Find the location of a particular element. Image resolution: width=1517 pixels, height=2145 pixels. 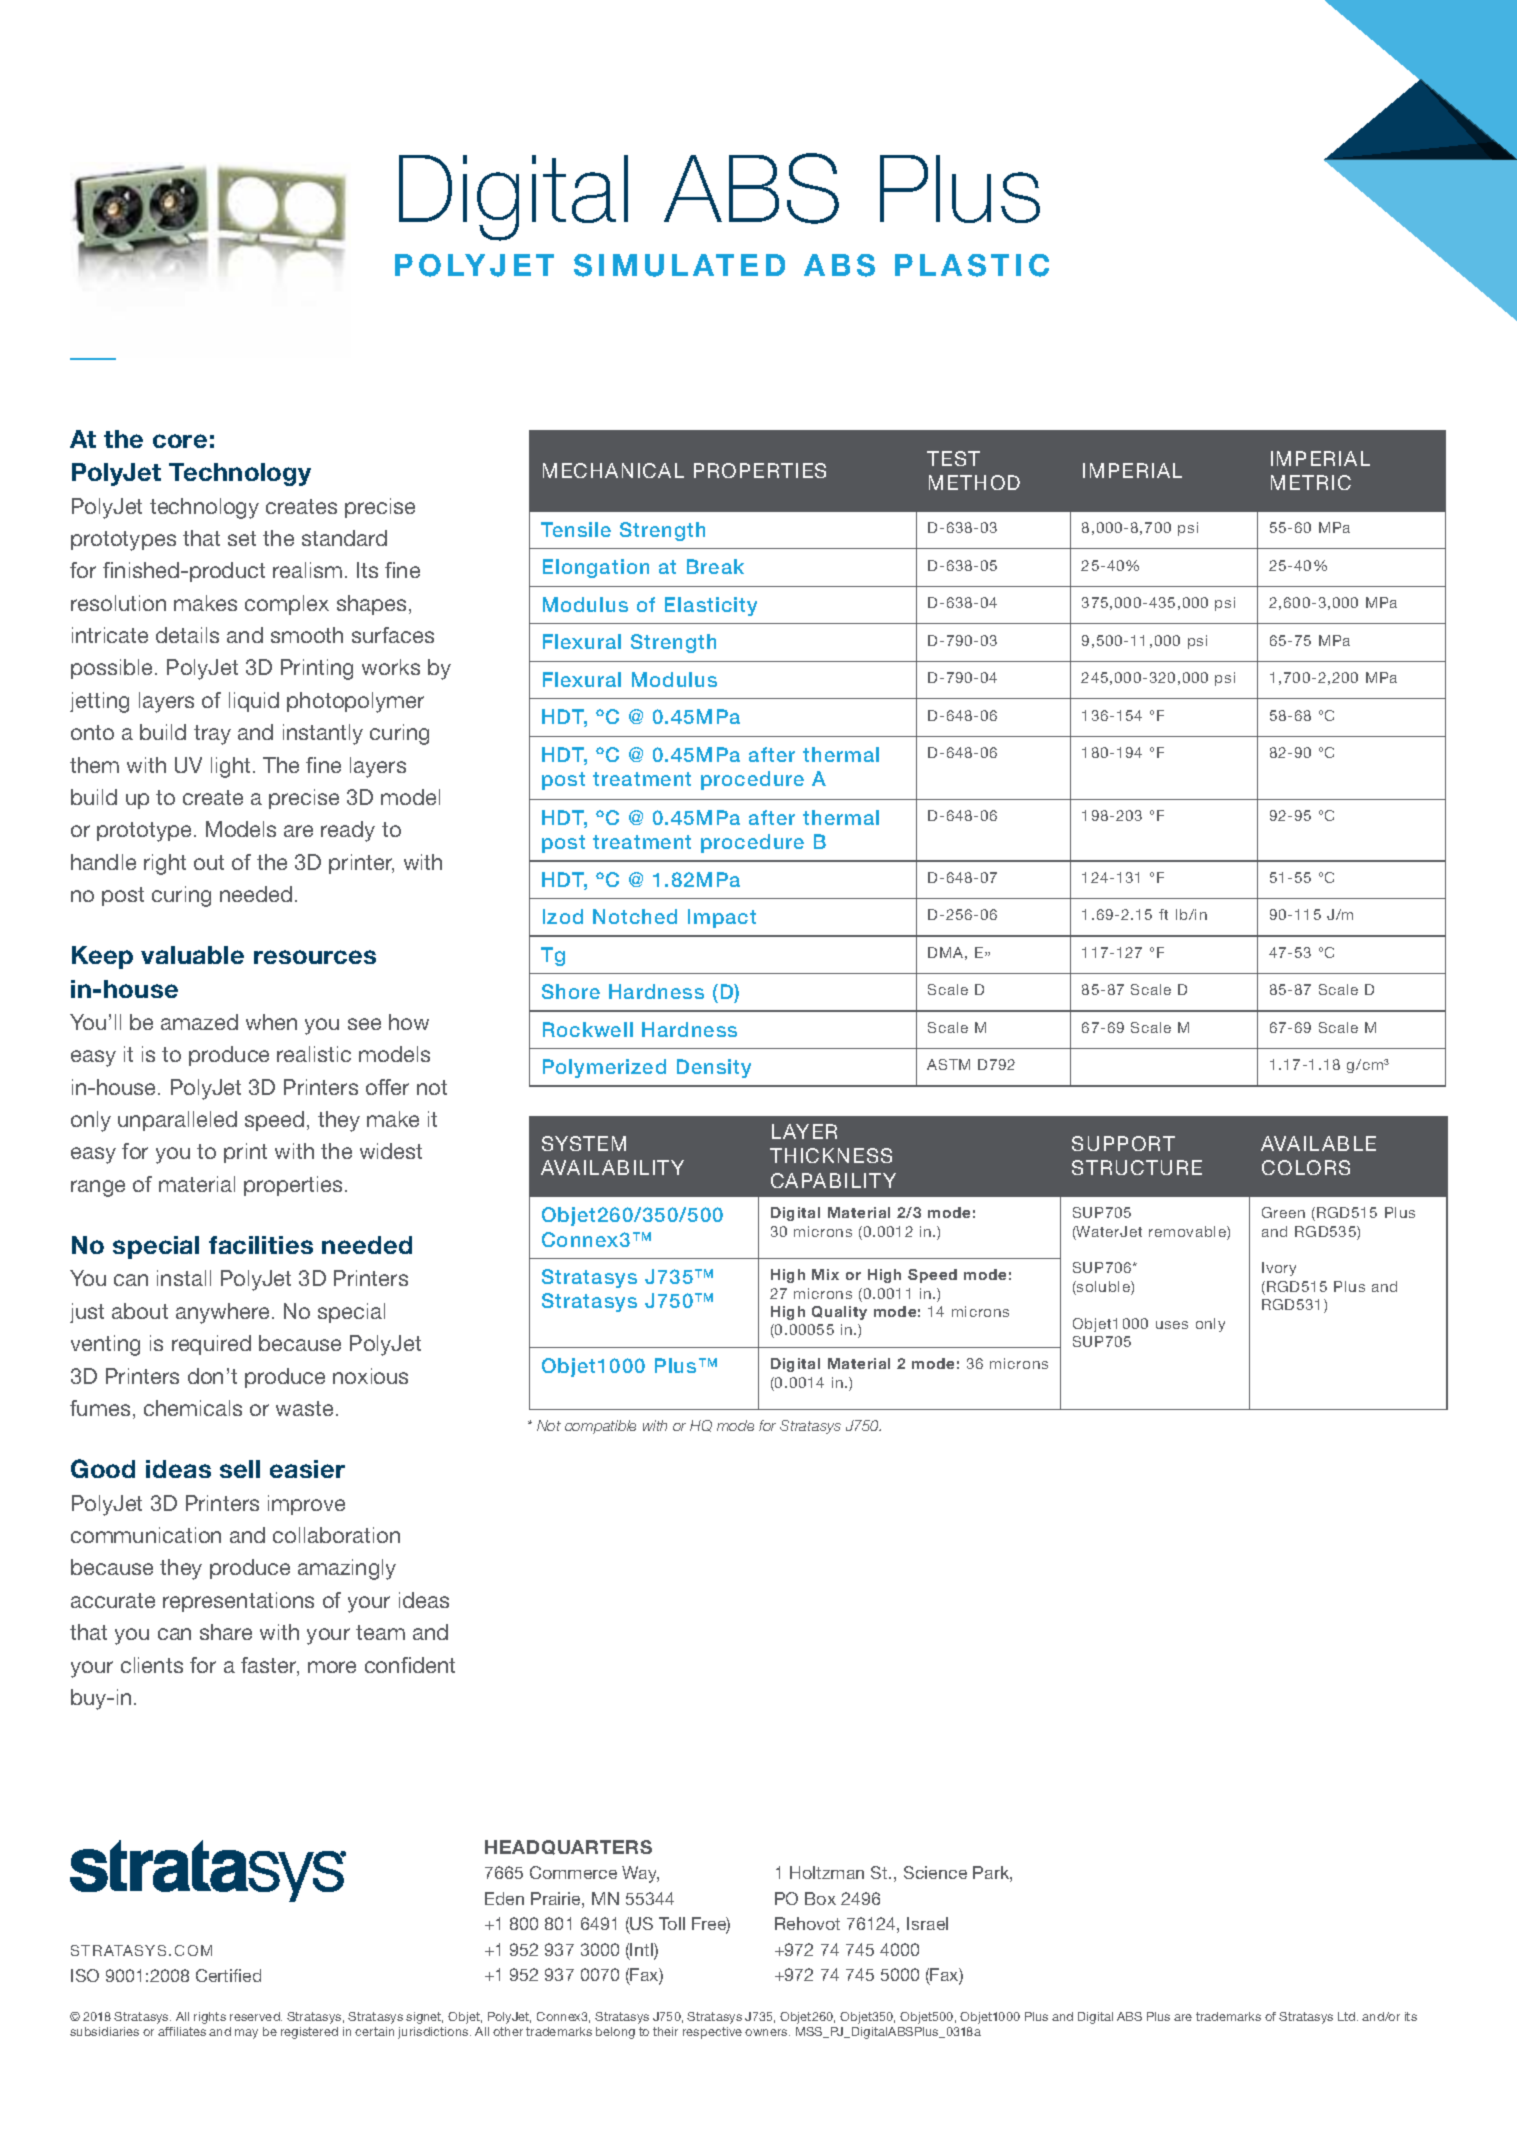

MECHANICAL is located at coordinates (613, 470).
